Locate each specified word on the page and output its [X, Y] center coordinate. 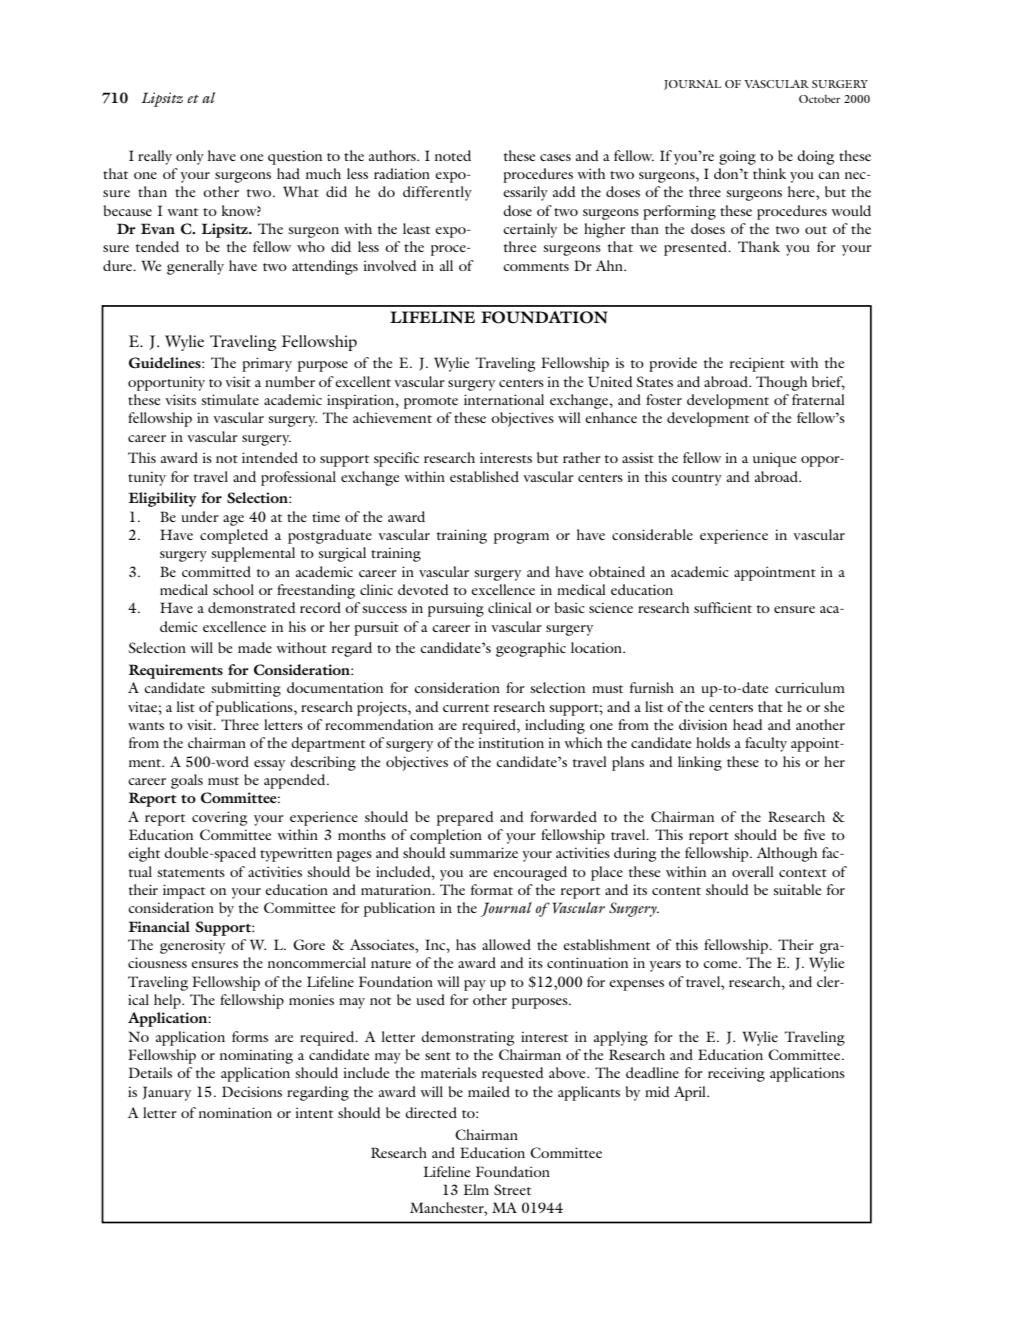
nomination [235, 1112]
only [190, 157]
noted [453, 155]
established [484, 476]
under [200, 516]
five [814, 834]
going [737, 157]
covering [219, 818]
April [691, 1093]
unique [774, 459]
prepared [465, 818]
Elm [476, 1189]
